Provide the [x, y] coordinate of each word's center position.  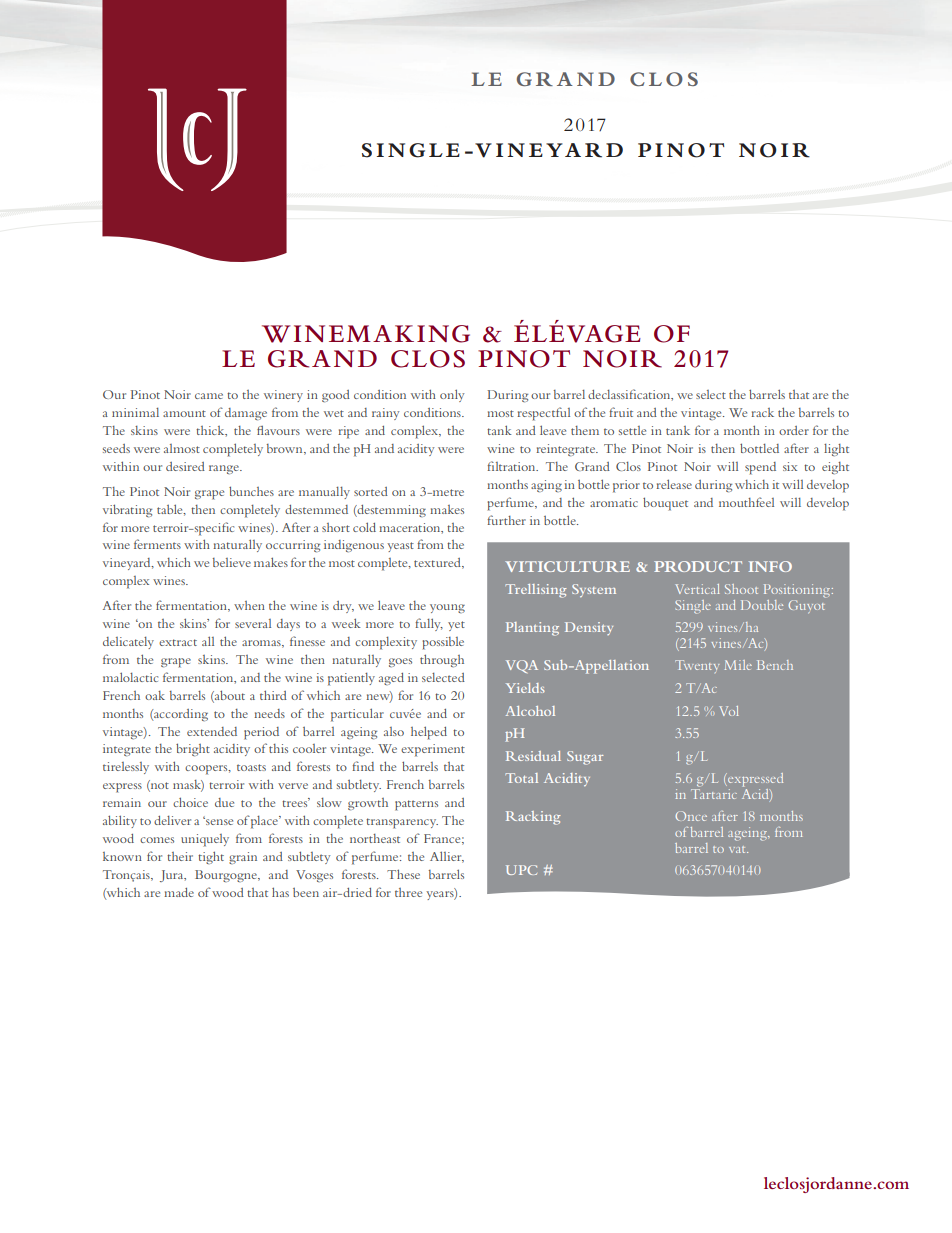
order [794, 430]
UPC [521, 870]
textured [438, 563]
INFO [770, 566]
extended [212, 731]
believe [232, 562]
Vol [729, 711]
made [179, 892]
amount [184, 413]
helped [429, 733]
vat [738, 849]
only [452, 395]
